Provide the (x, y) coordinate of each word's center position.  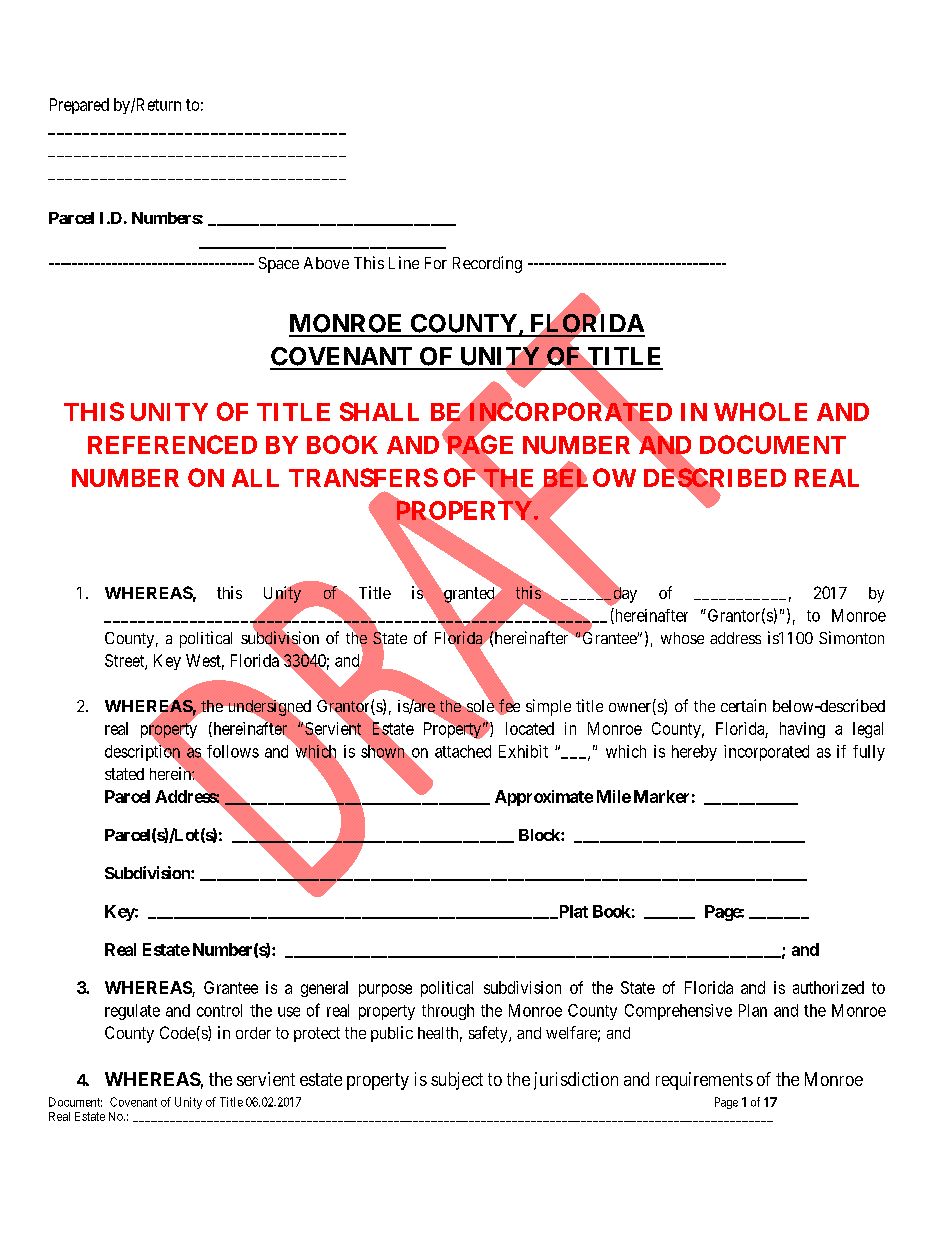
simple (548, 707)
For (436, 263)
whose (682, 638)
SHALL (379, 411)
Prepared (79, 106)
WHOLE (760, 411)
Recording (487, 264)
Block (540, 835)
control (219, 1010)
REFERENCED (172, 444)
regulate (132, 1012)
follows (233, 751)
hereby (694, 753)
